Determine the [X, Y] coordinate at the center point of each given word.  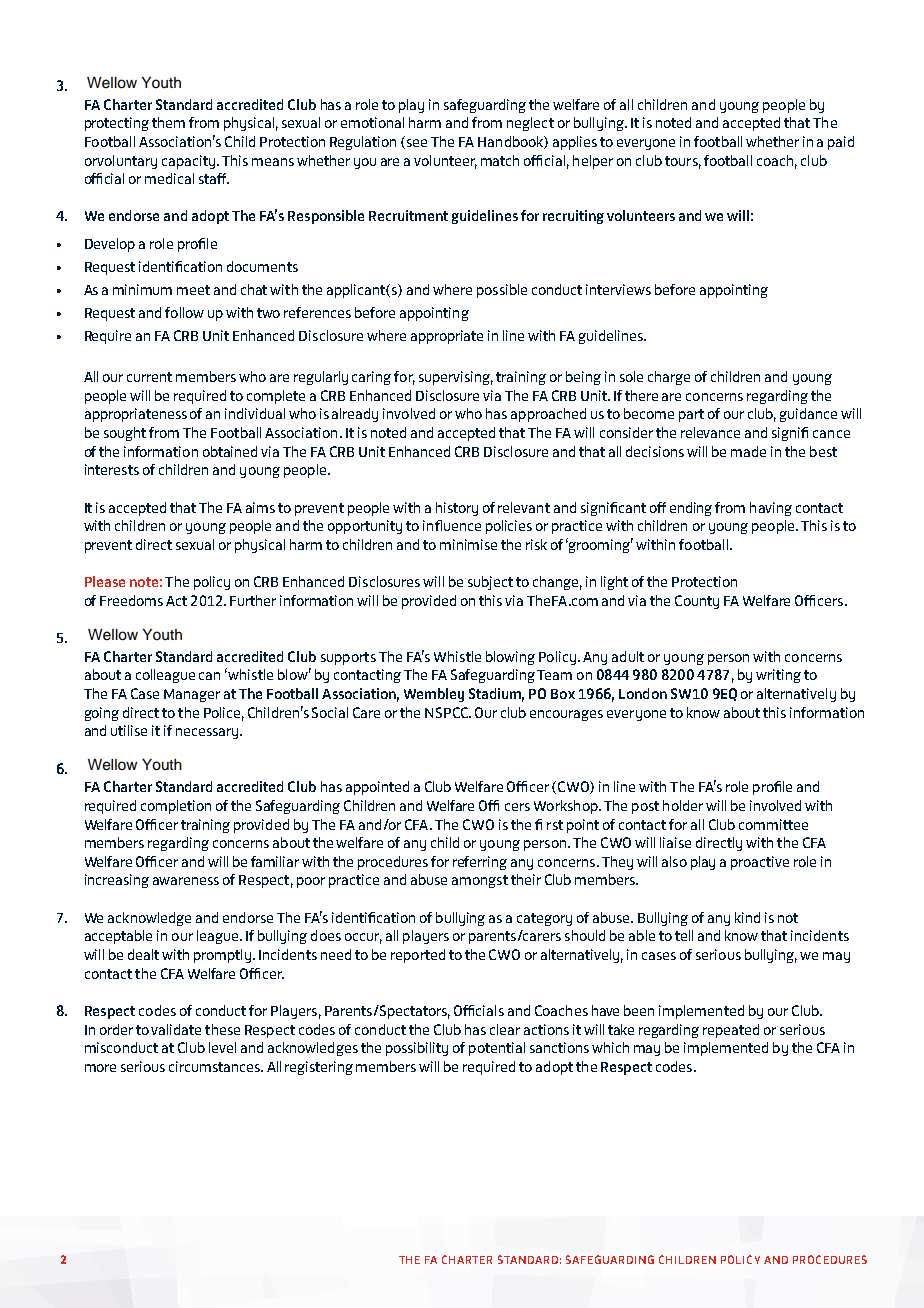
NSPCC [447, 712]
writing [778, 676]
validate [176, 1029]
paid [841, 143]
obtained [230, 451]
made [748, 451]
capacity [188, 162]
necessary [208, 733]
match [500, 160]
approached [548, 415]
